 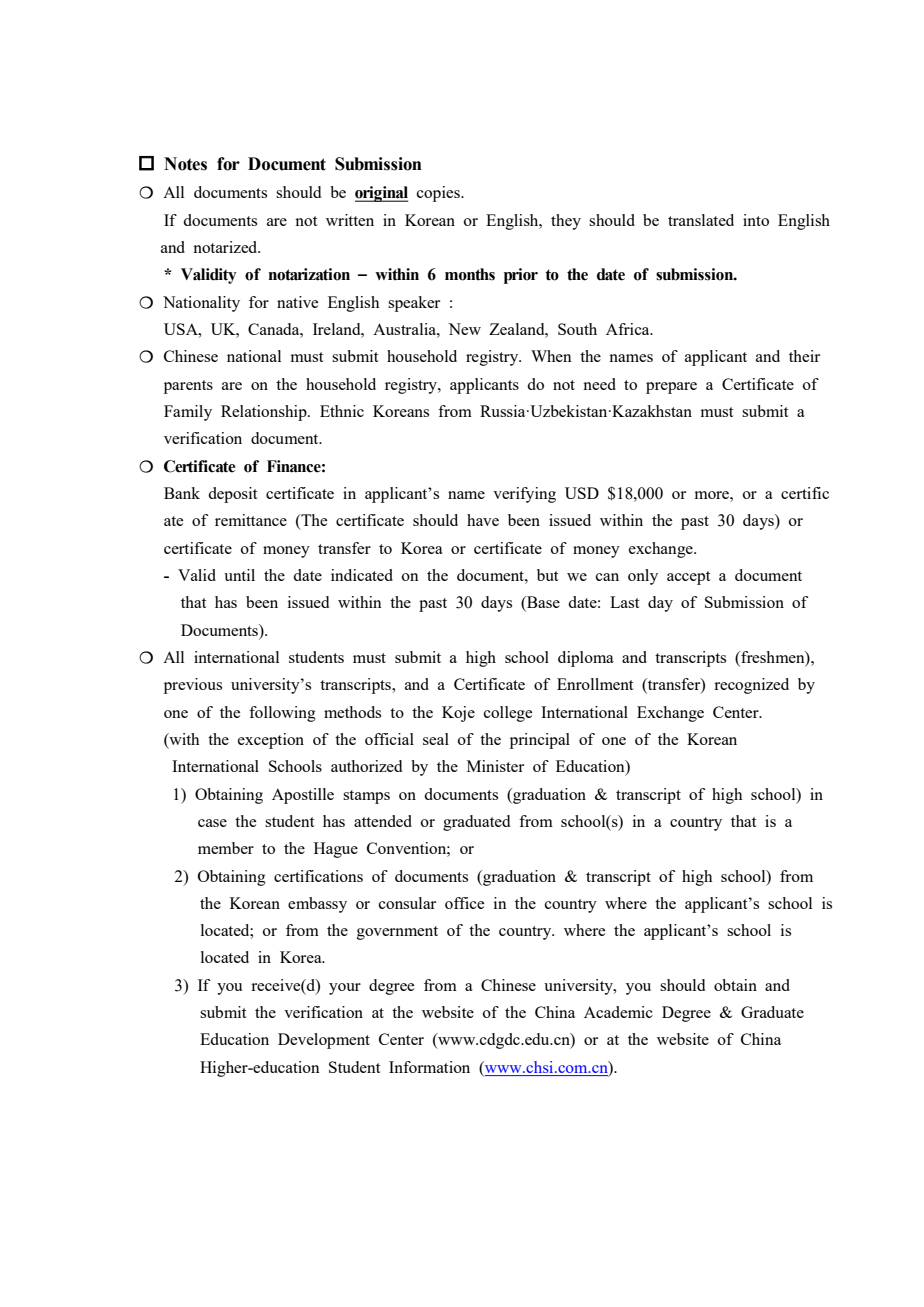 What do you see at coordinates (524, 495) in the screenshot?
I see `verifying` at bounding box center [524, 495].
